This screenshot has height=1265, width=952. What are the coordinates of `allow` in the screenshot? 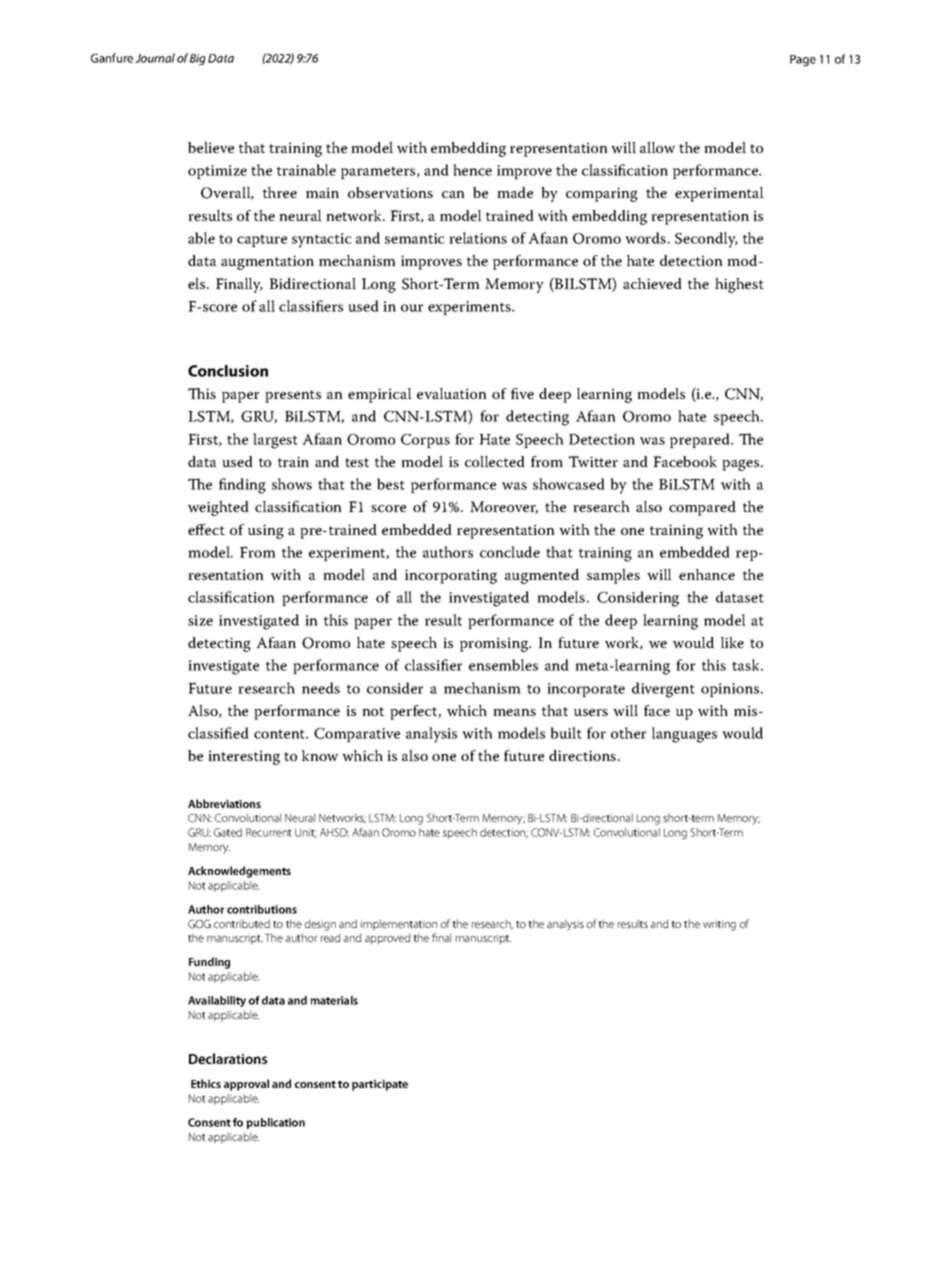 It's located at (657, 148).
